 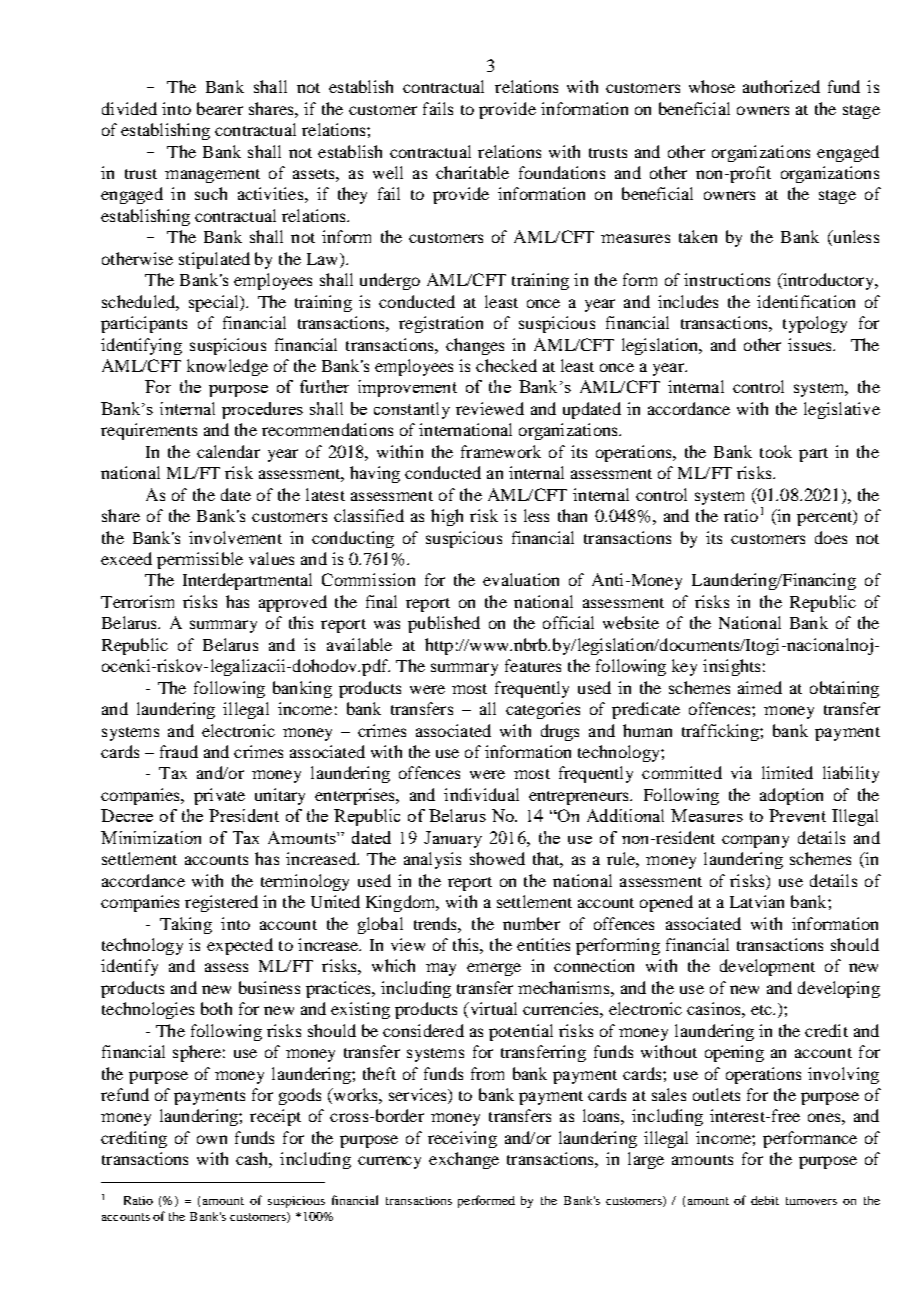 I want to click on private, so click(x=219, y=796).
